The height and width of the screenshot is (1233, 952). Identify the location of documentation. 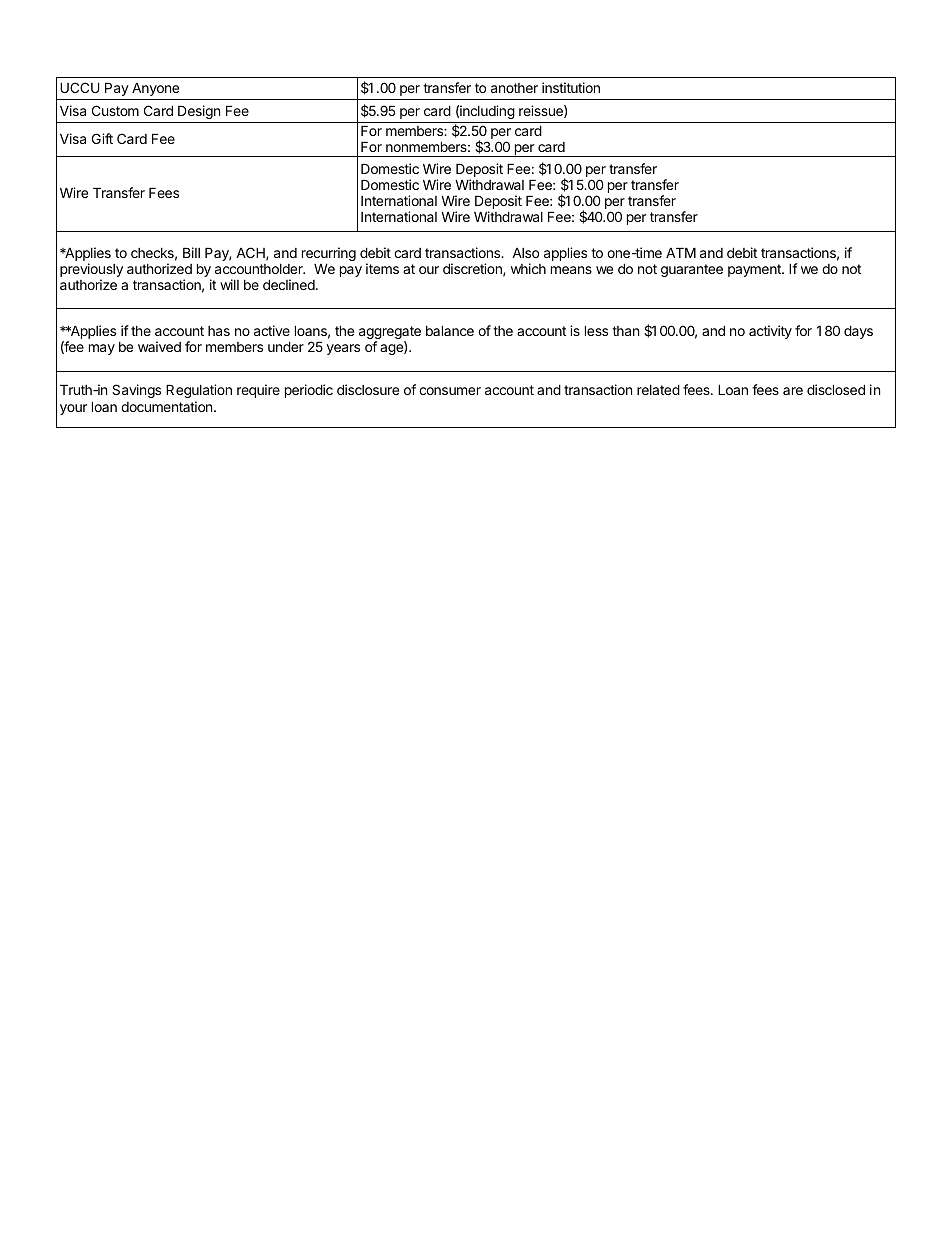
(168, 406).
